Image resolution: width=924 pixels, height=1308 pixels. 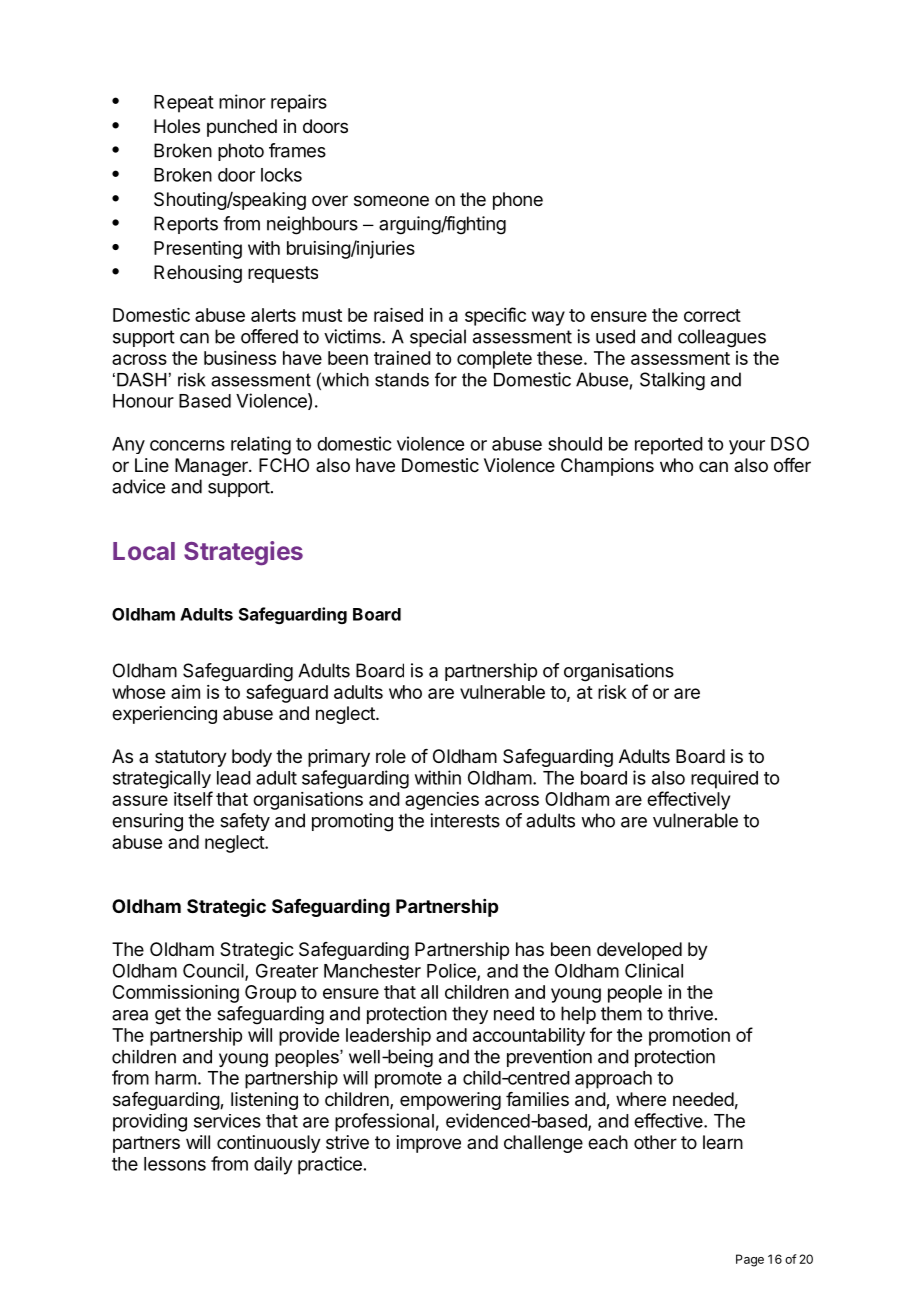 What do you see at coordinates (712, 315) in the screenshot?
I see `correct` at bounding box center [712, 315].
